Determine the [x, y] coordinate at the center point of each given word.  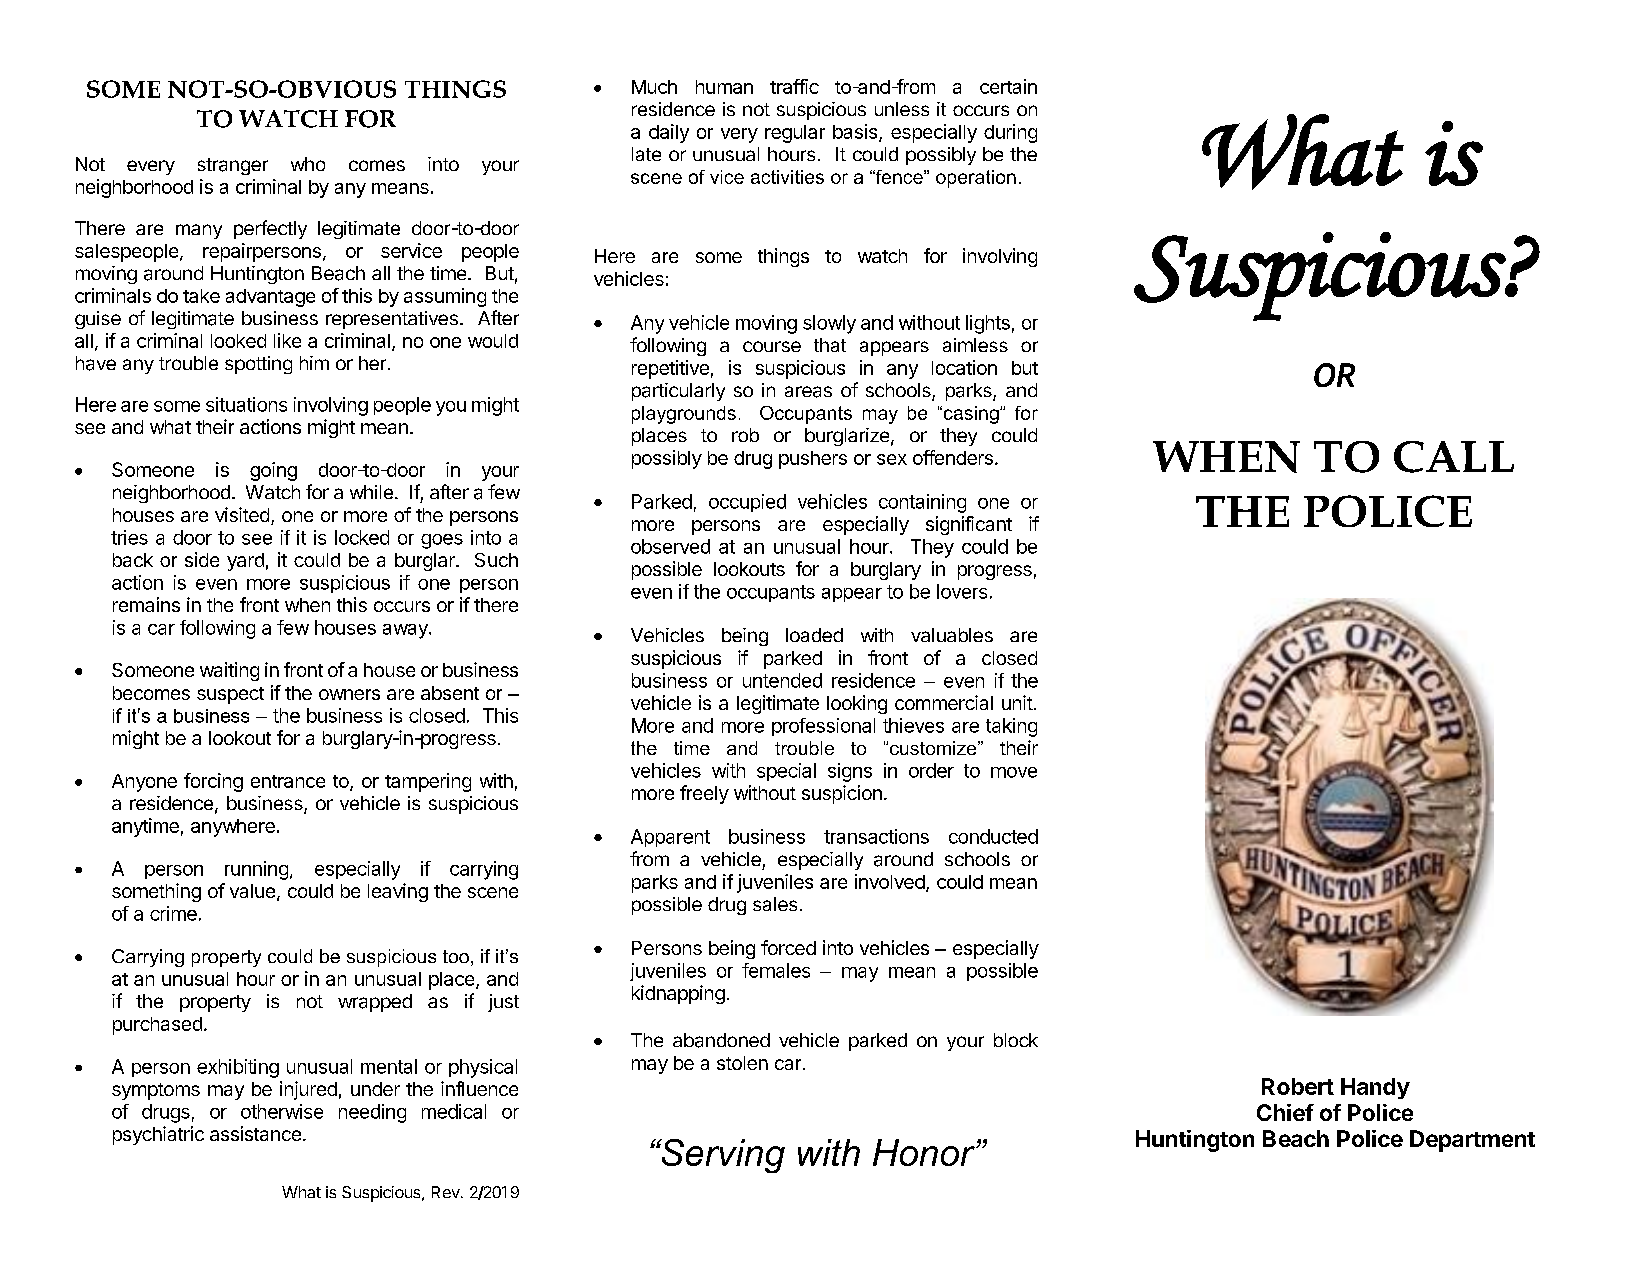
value [252, 891]
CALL [1454, 457]
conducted [993, 836]
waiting [229, 671]
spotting [258, 365]
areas [808, 392]
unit [1017, 702]
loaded [814, 635]
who [308, 164]
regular [795, 134]
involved [890, 881]
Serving [722, 1156]
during [1010, 133]
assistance [255, 1133]
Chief [1285, 1112]
